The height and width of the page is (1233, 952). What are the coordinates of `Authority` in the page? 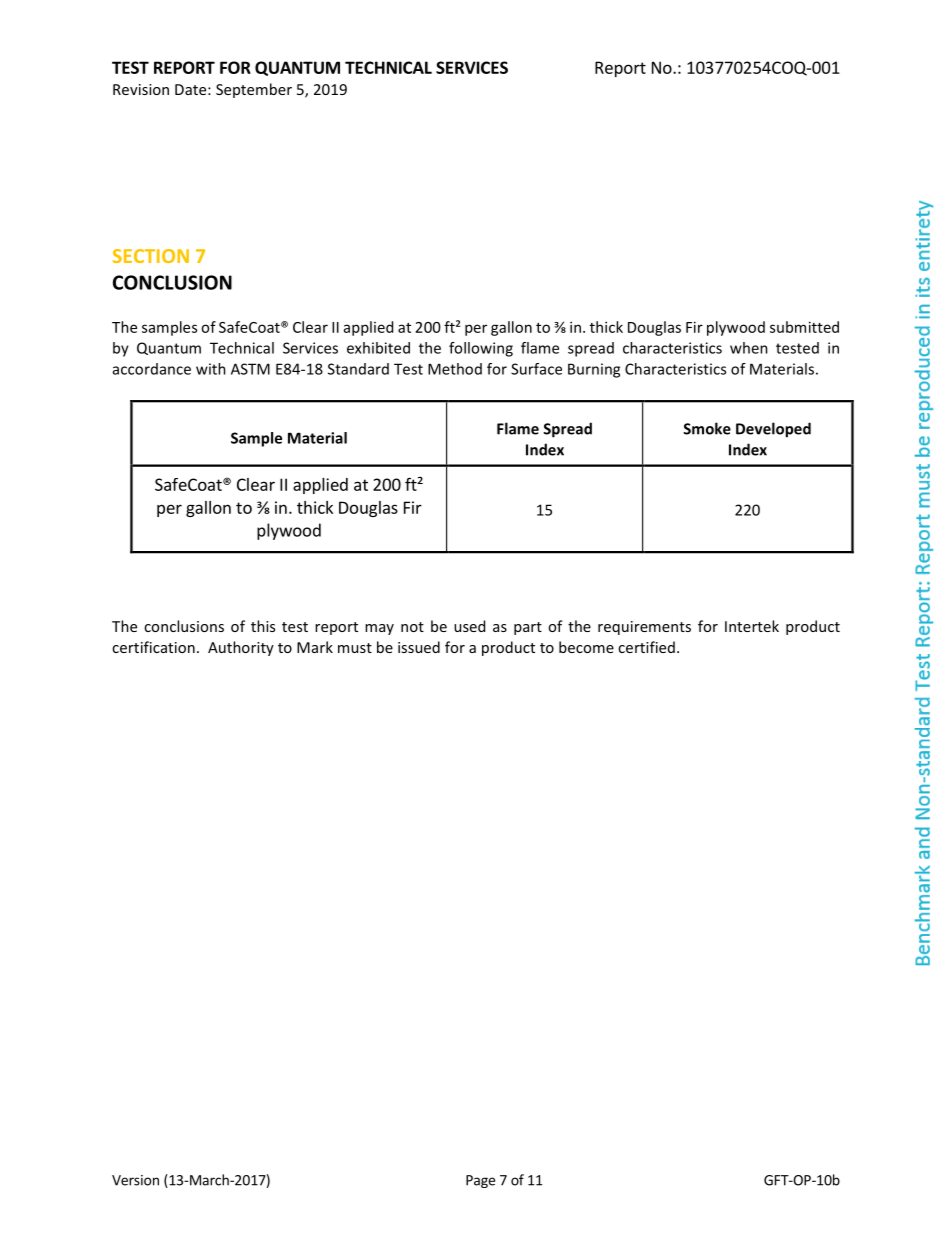 It's located at (241, 648).
